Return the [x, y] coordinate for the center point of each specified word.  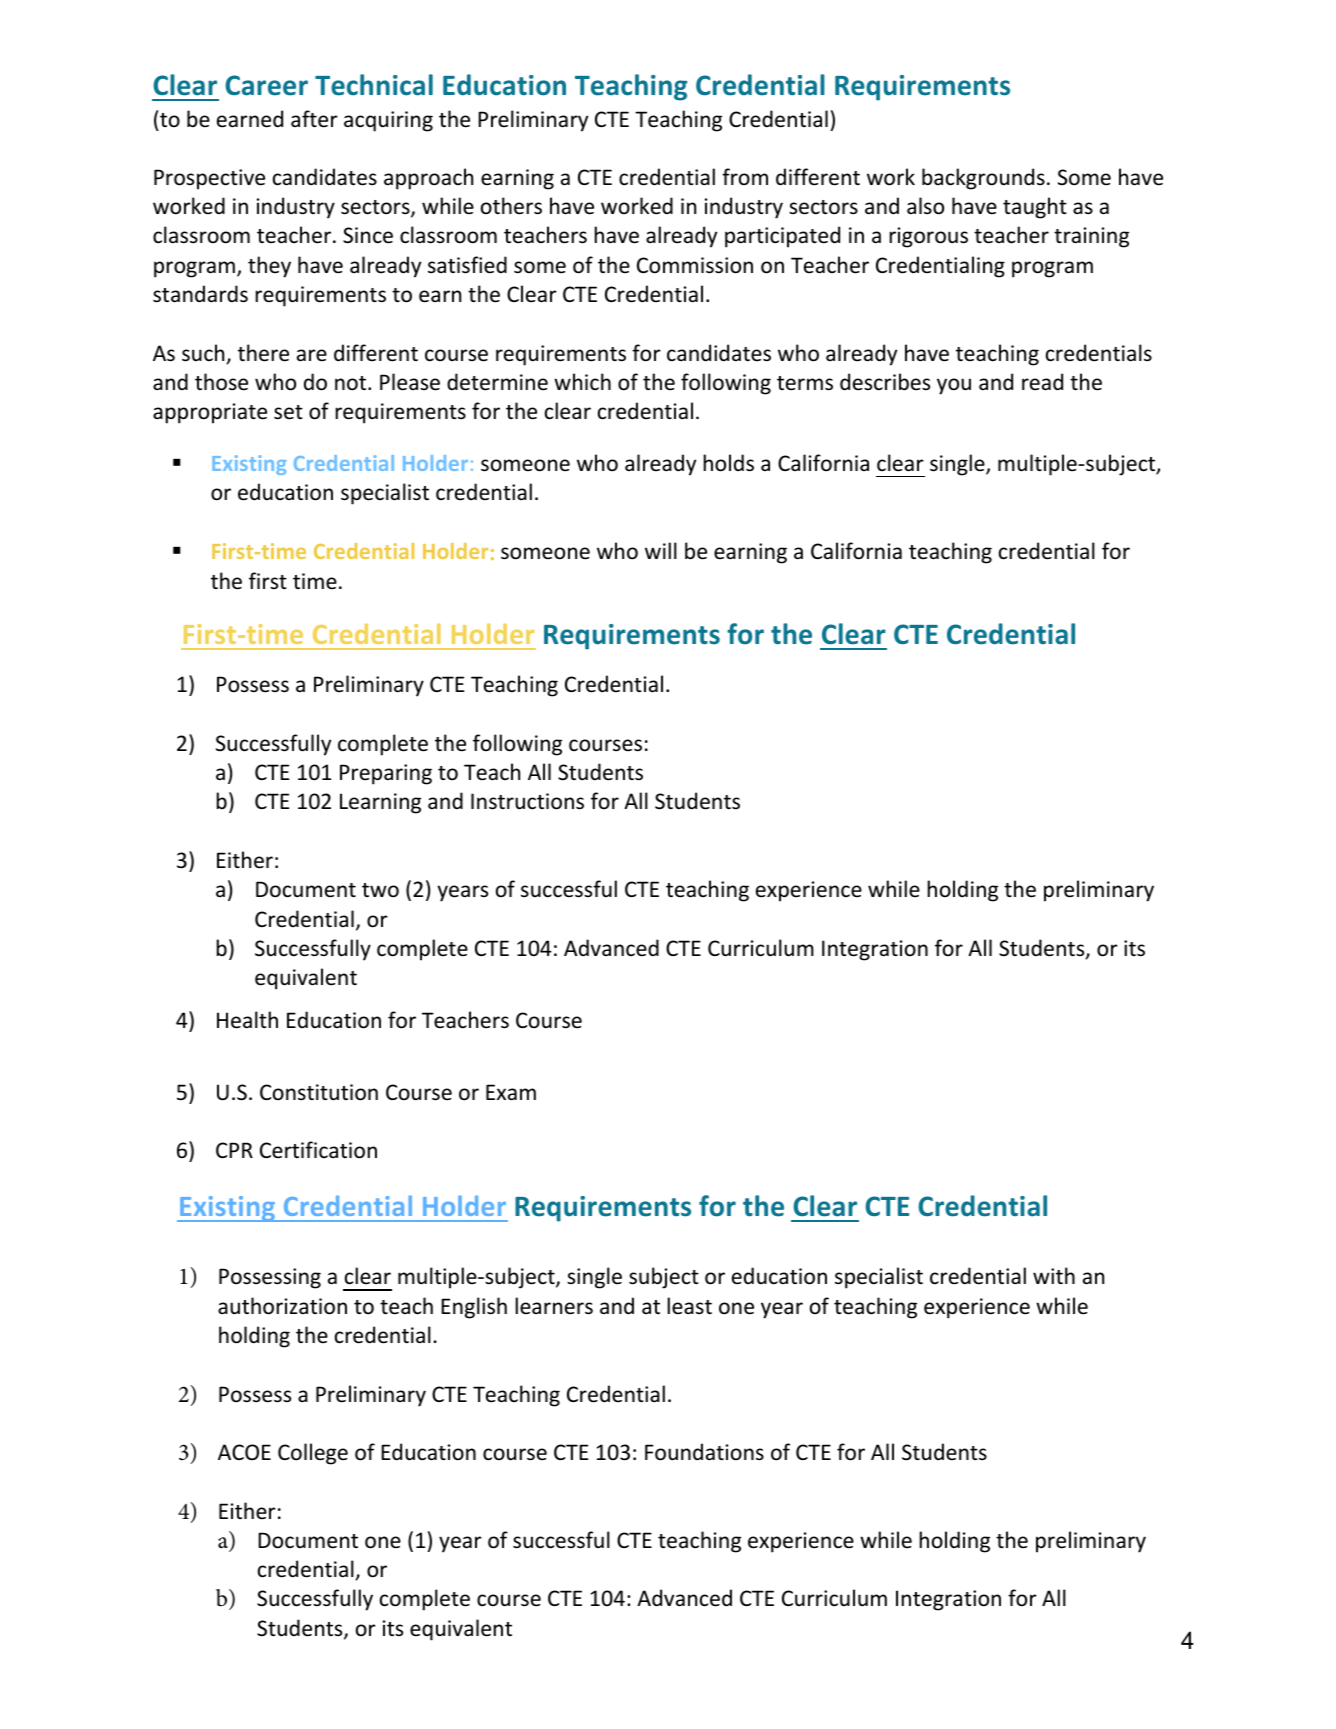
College [313, 1454]
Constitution [319, 1092]
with [1054, 1275]
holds [728, 463]
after [314, 119]
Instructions [527, 801]
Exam [511, 1092]
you [954, 386]
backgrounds [983, 179]
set [288, 412]
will [661, 550]
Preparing [386, 774]
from [745, 176]
